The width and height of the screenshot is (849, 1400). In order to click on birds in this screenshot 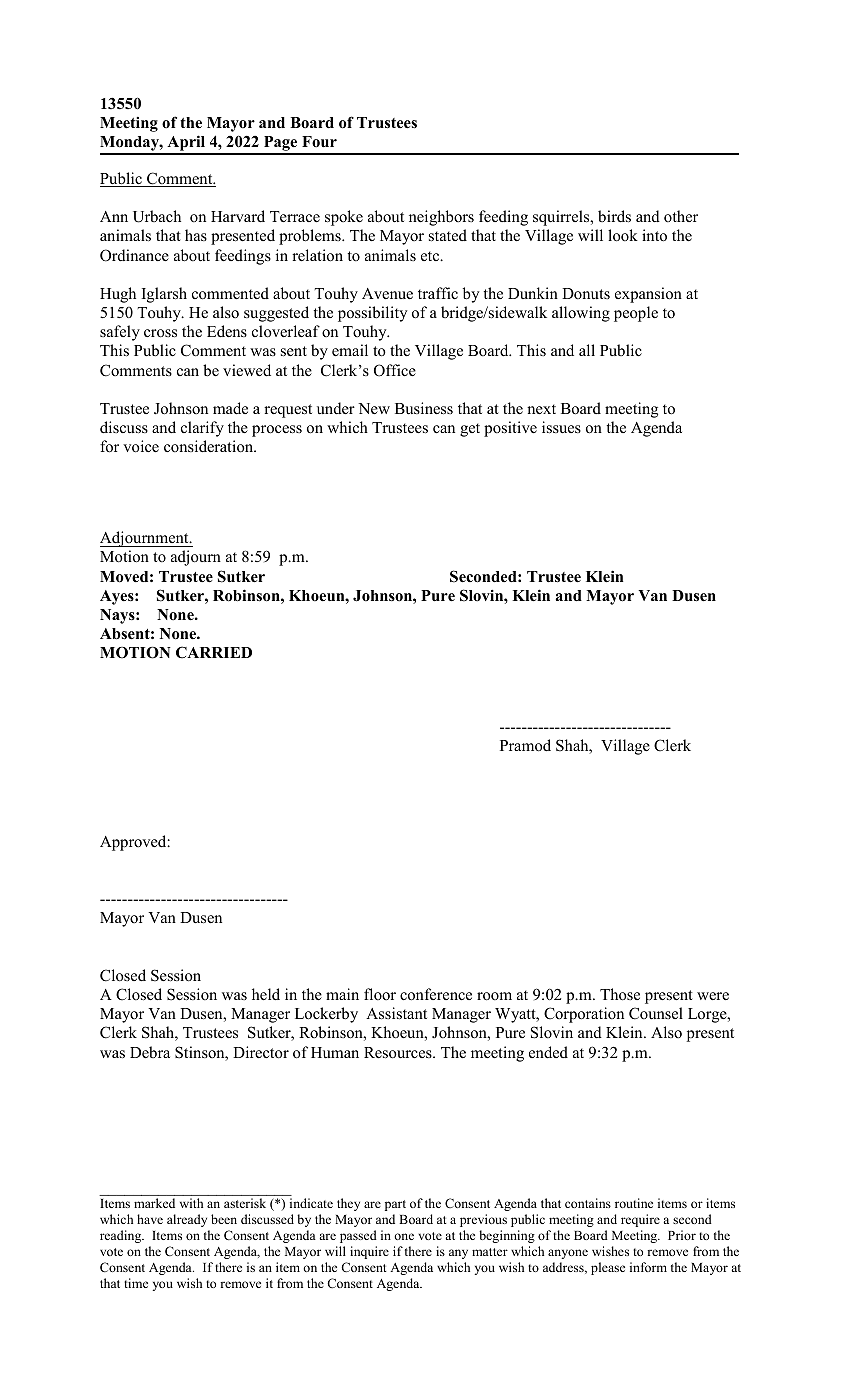, I will do `click(614, 216)`.
